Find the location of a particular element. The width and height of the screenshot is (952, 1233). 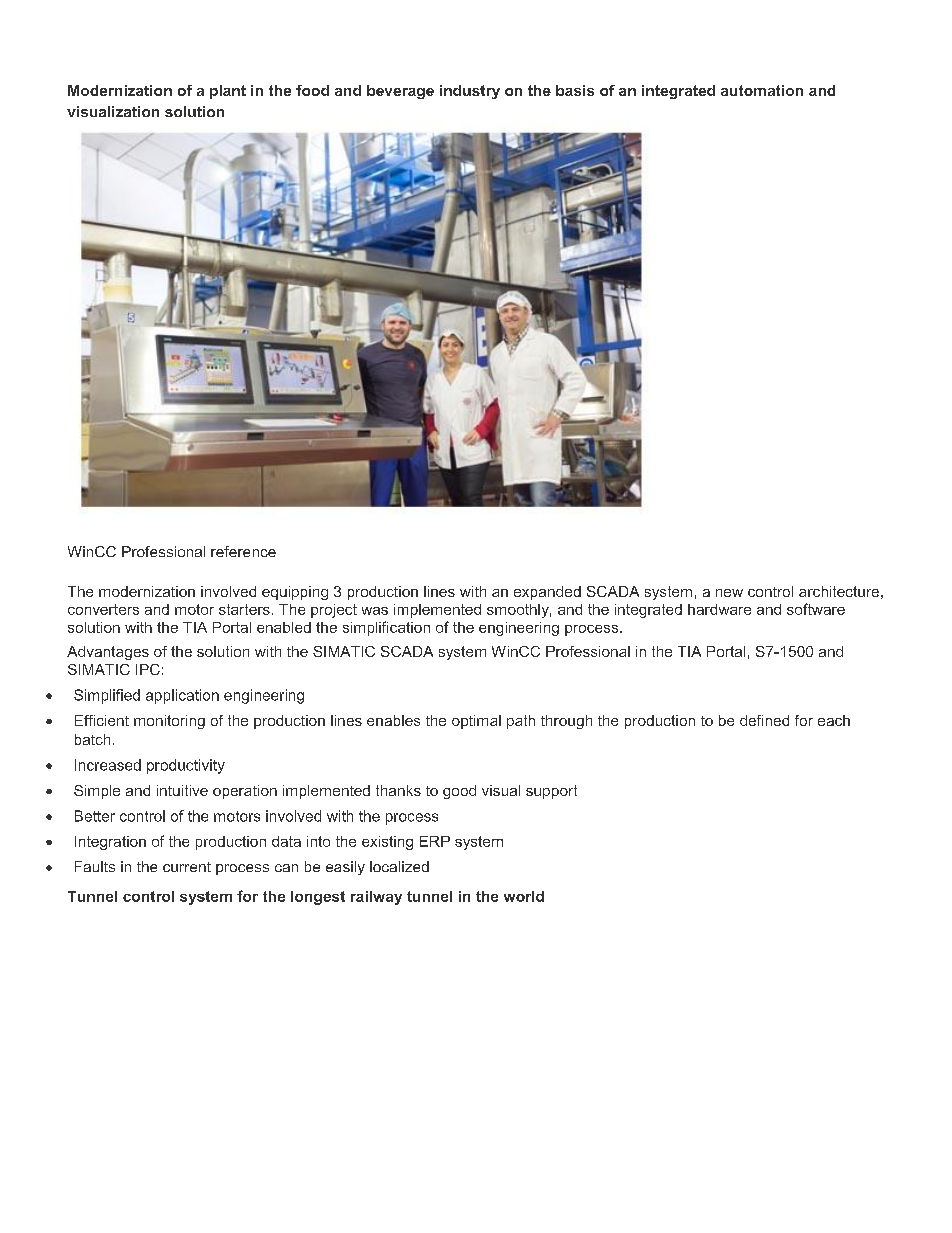

reference is located at coordinates (243, 551).
